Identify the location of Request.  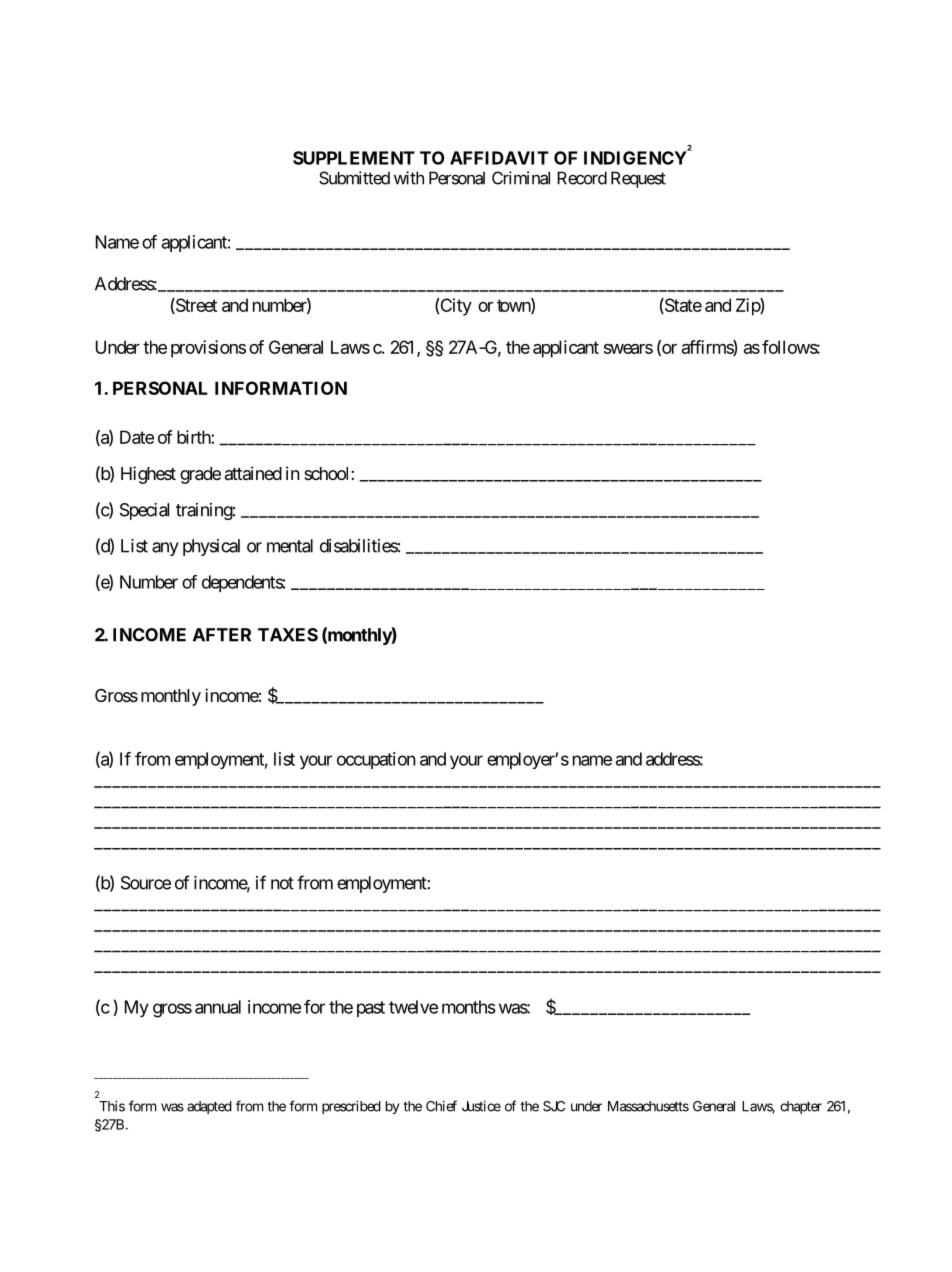
(638, 179).
